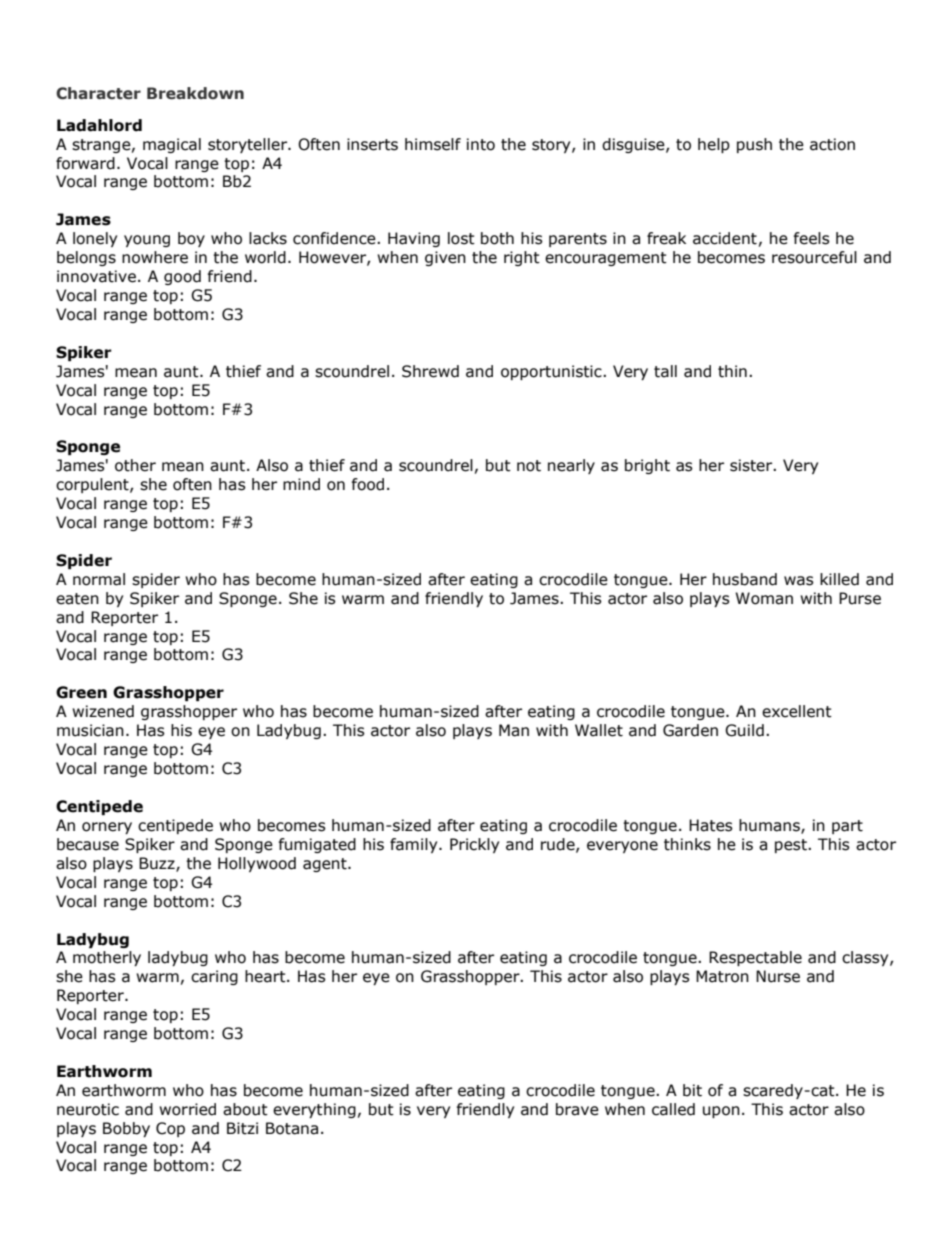 The height and width of the image is (1233, 952). Describe the element at coordinates (481, 144) in the image. I see `into` at that location.
